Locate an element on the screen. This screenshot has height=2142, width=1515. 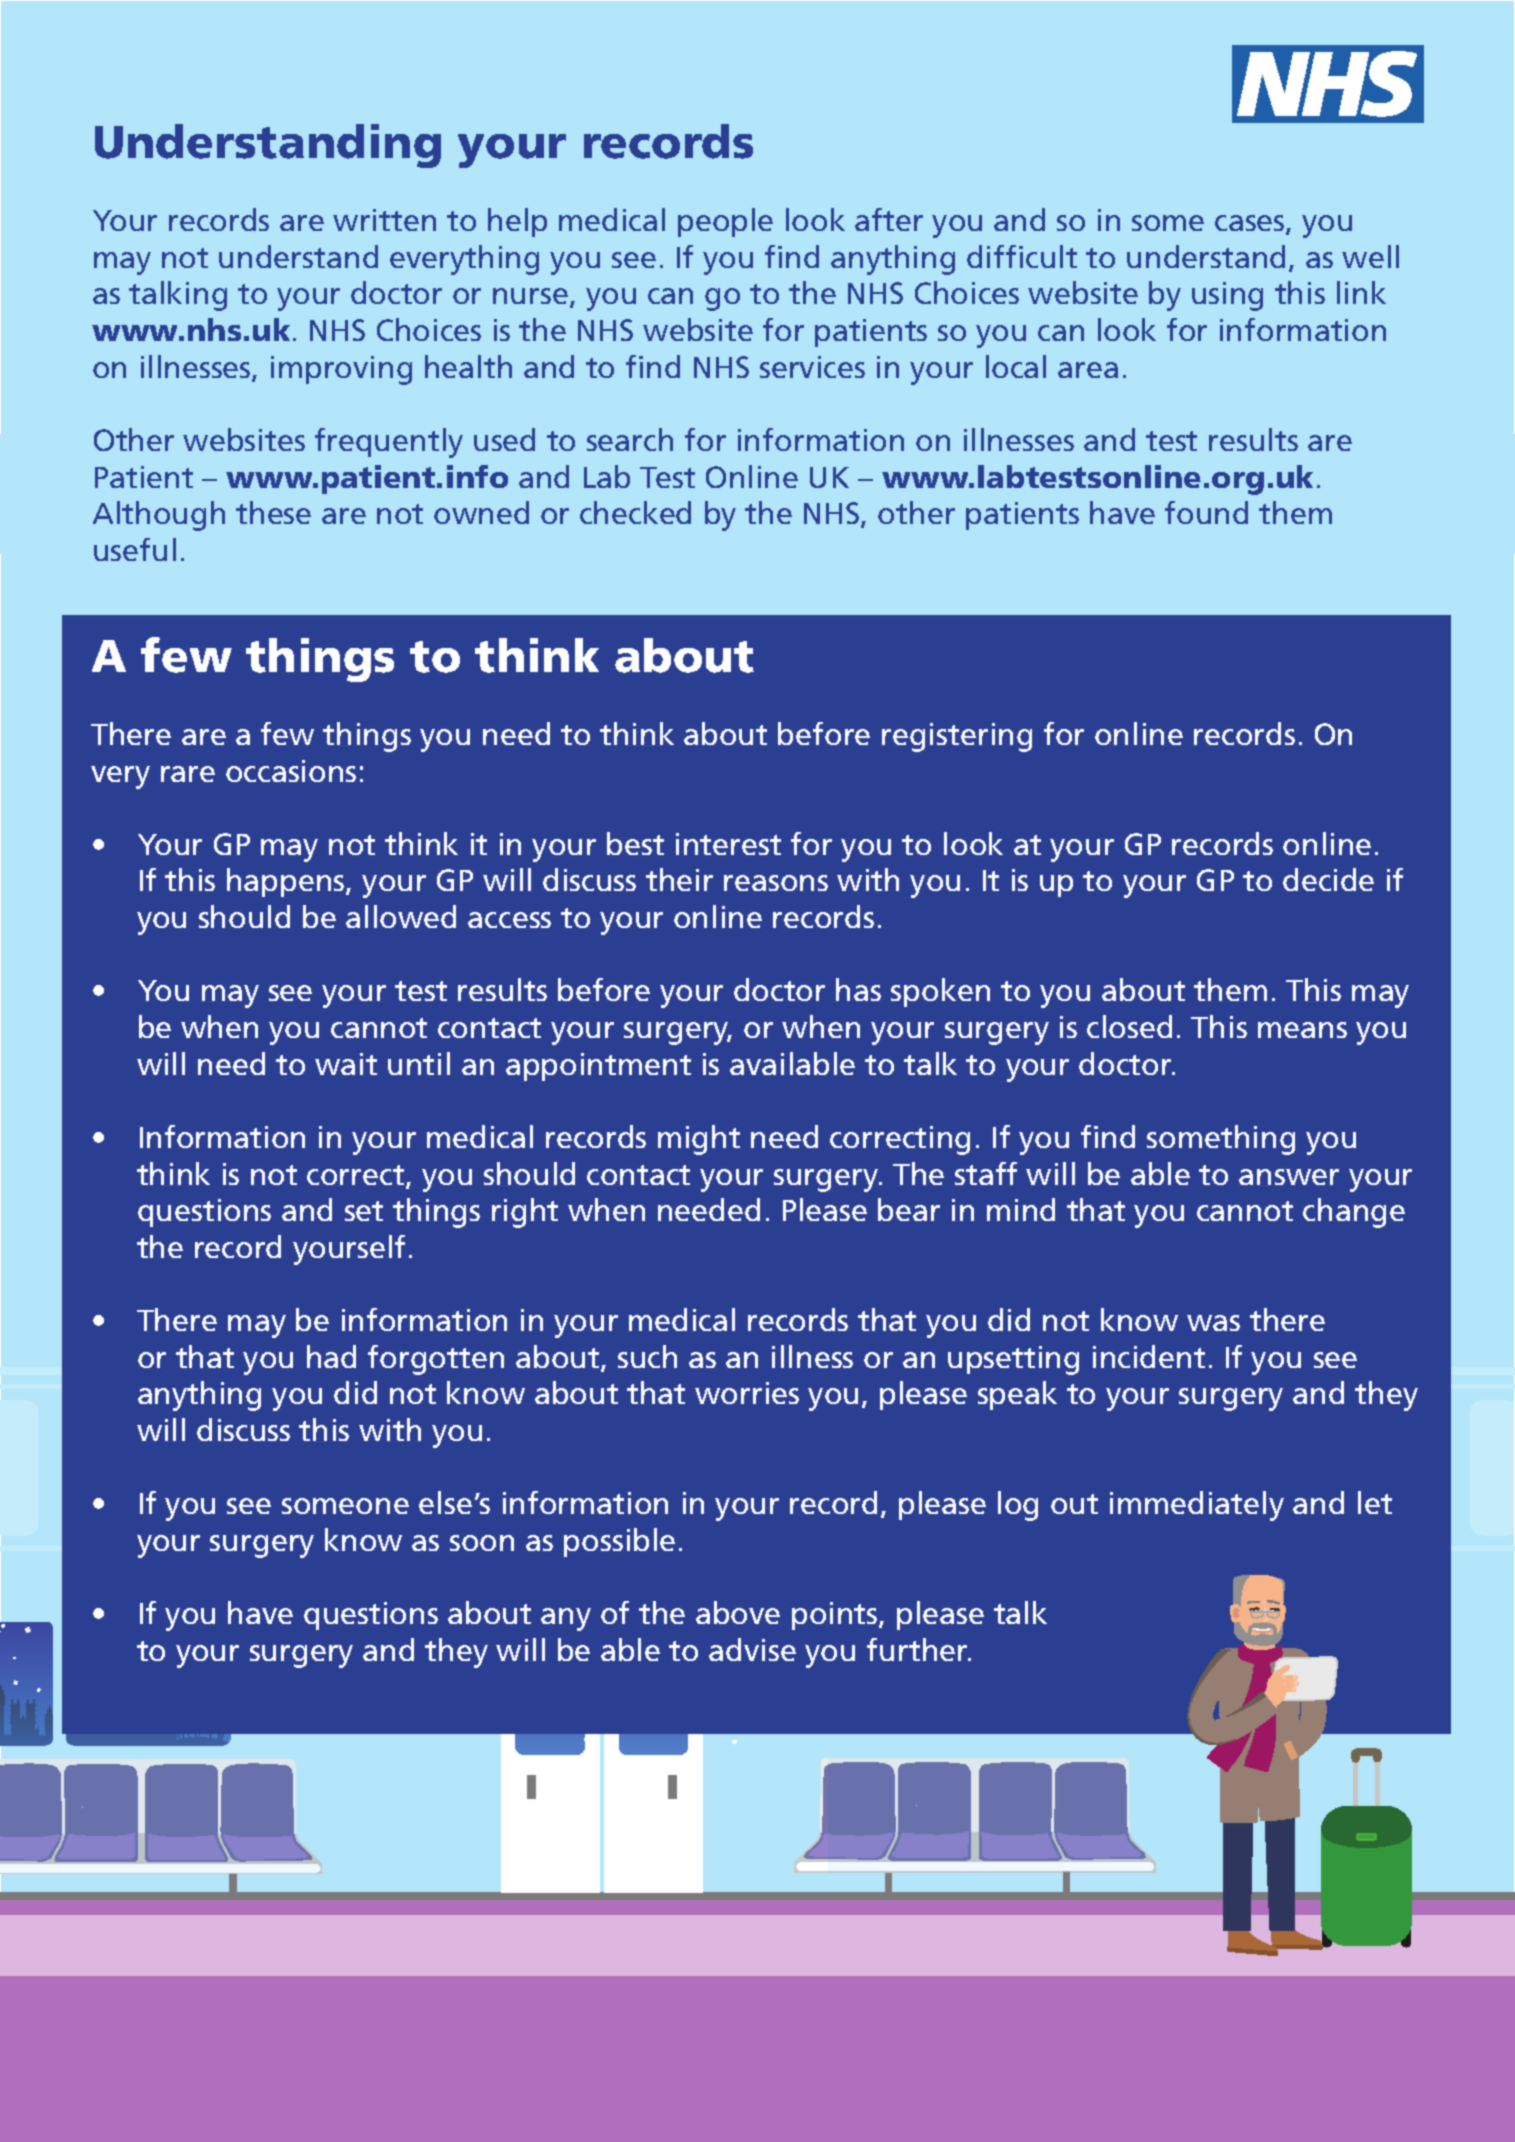
registering is located at coordinates (957, 737).
